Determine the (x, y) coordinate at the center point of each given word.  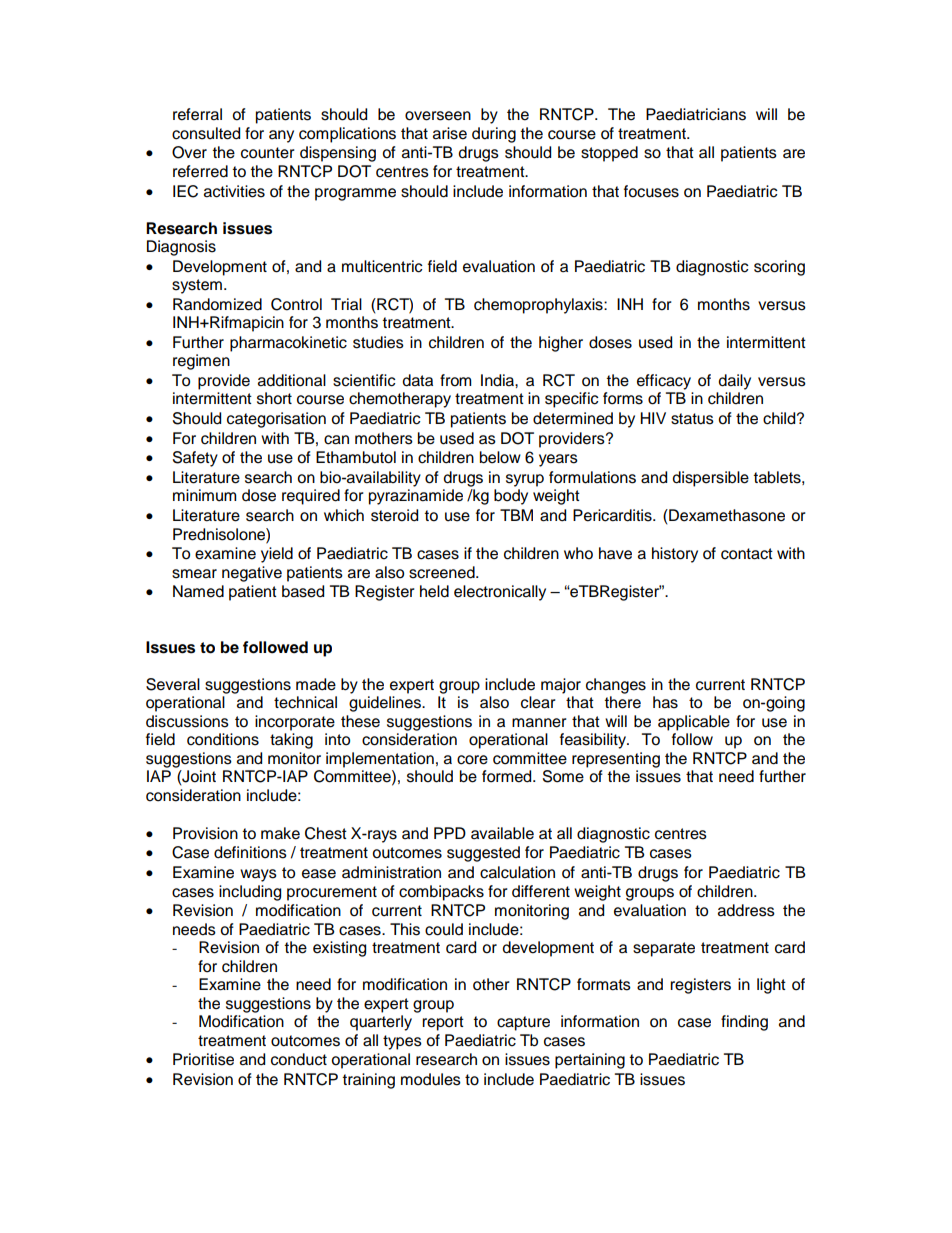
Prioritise (203, 1059)
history (675, 555)
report (443, 1023)
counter (268, 153)
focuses (651, 191)
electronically (500, 593)
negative (252, 574)
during (494, 135)
